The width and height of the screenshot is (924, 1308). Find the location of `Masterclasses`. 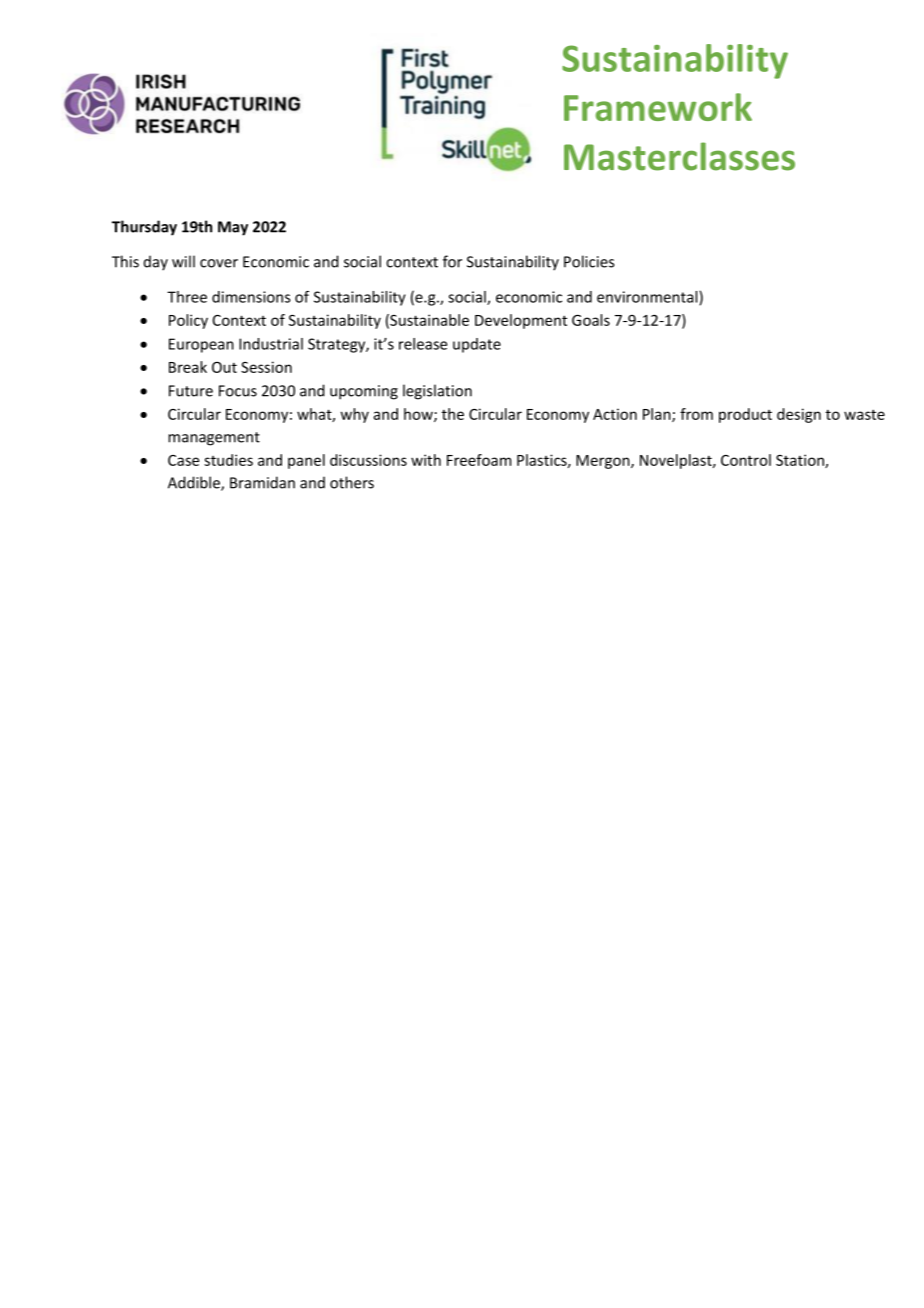

Masterclasses is located at coordinates (679, 156).
